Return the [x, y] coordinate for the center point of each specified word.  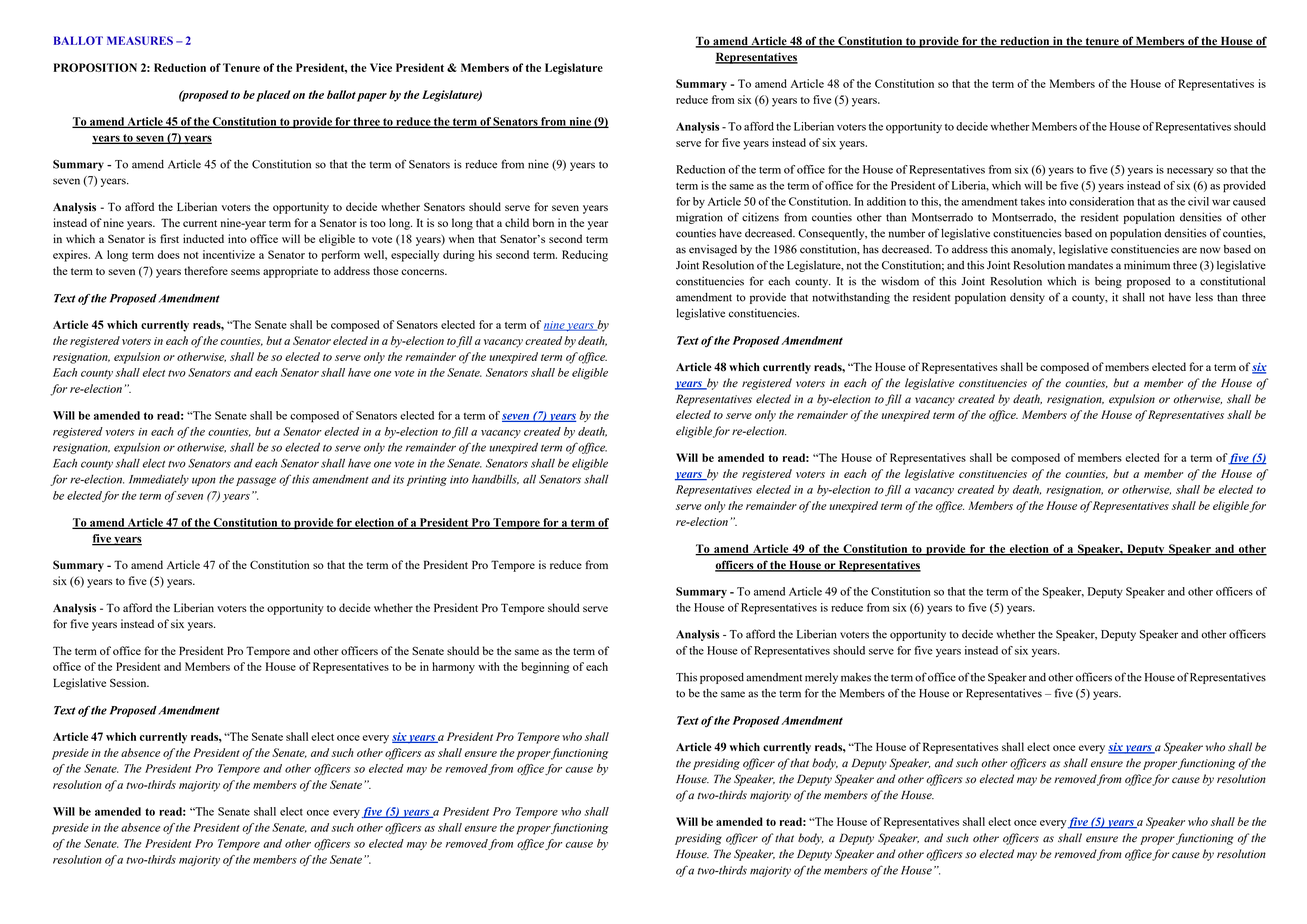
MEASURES [140, 40]
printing [427, 480]
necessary [1190, 172]
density [1027, 298]
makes [856, 677]
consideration [1101, 201]
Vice [381, 67]
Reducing [585, 256]
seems [245, 272]
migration [699, 218]
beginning [545, 668]
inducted [203, 238]
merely [821, 678]
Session [129, 682]
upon [204, 481]
